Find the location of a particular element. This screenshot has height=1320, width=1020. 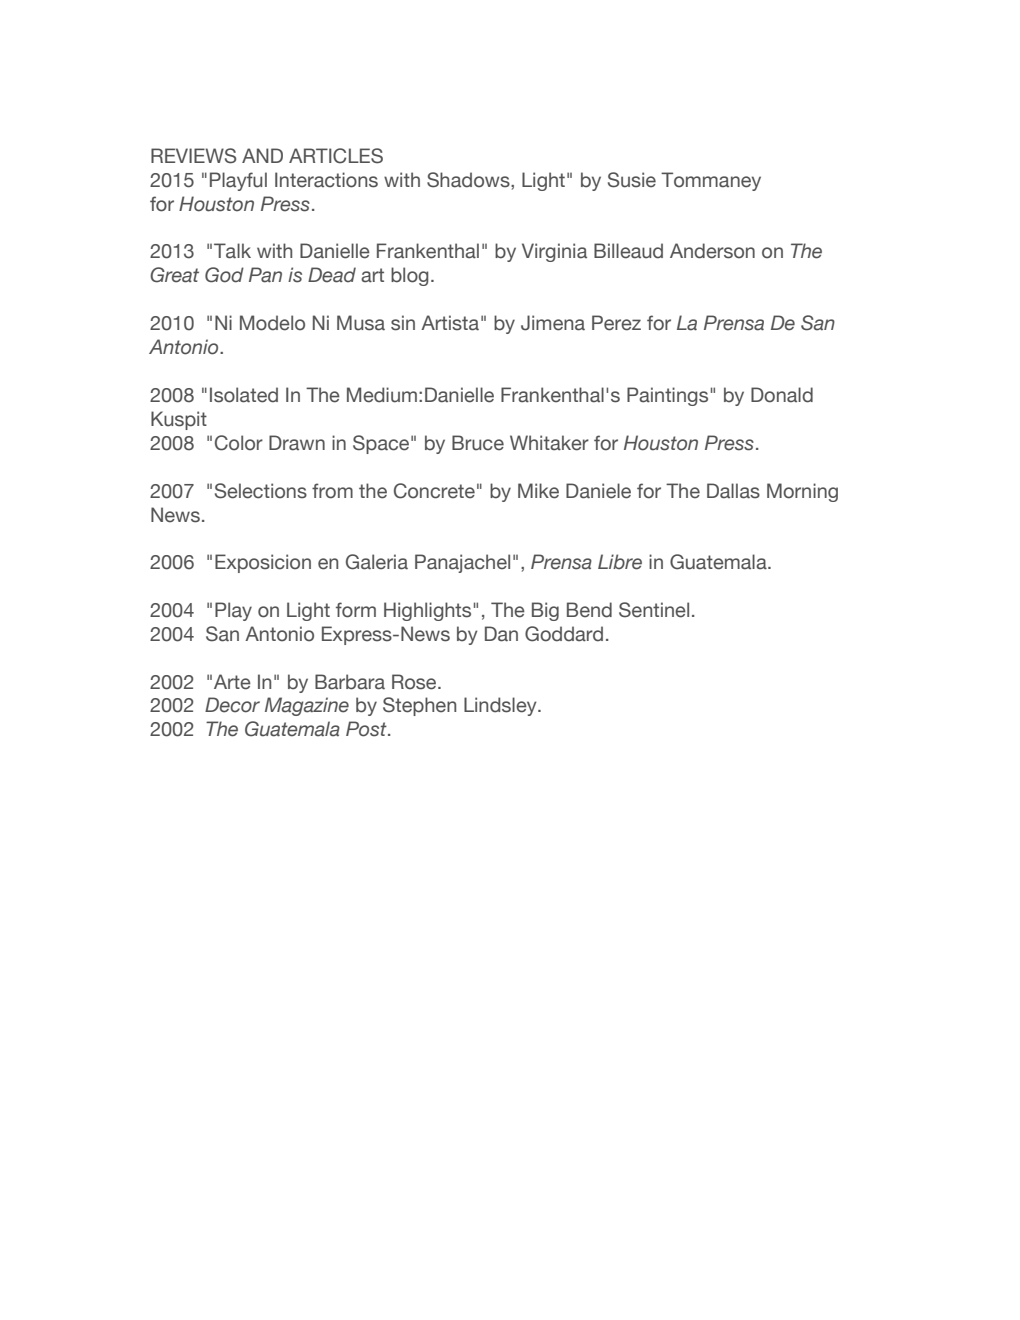

Sentinel is located at coordinates (654, 610).
